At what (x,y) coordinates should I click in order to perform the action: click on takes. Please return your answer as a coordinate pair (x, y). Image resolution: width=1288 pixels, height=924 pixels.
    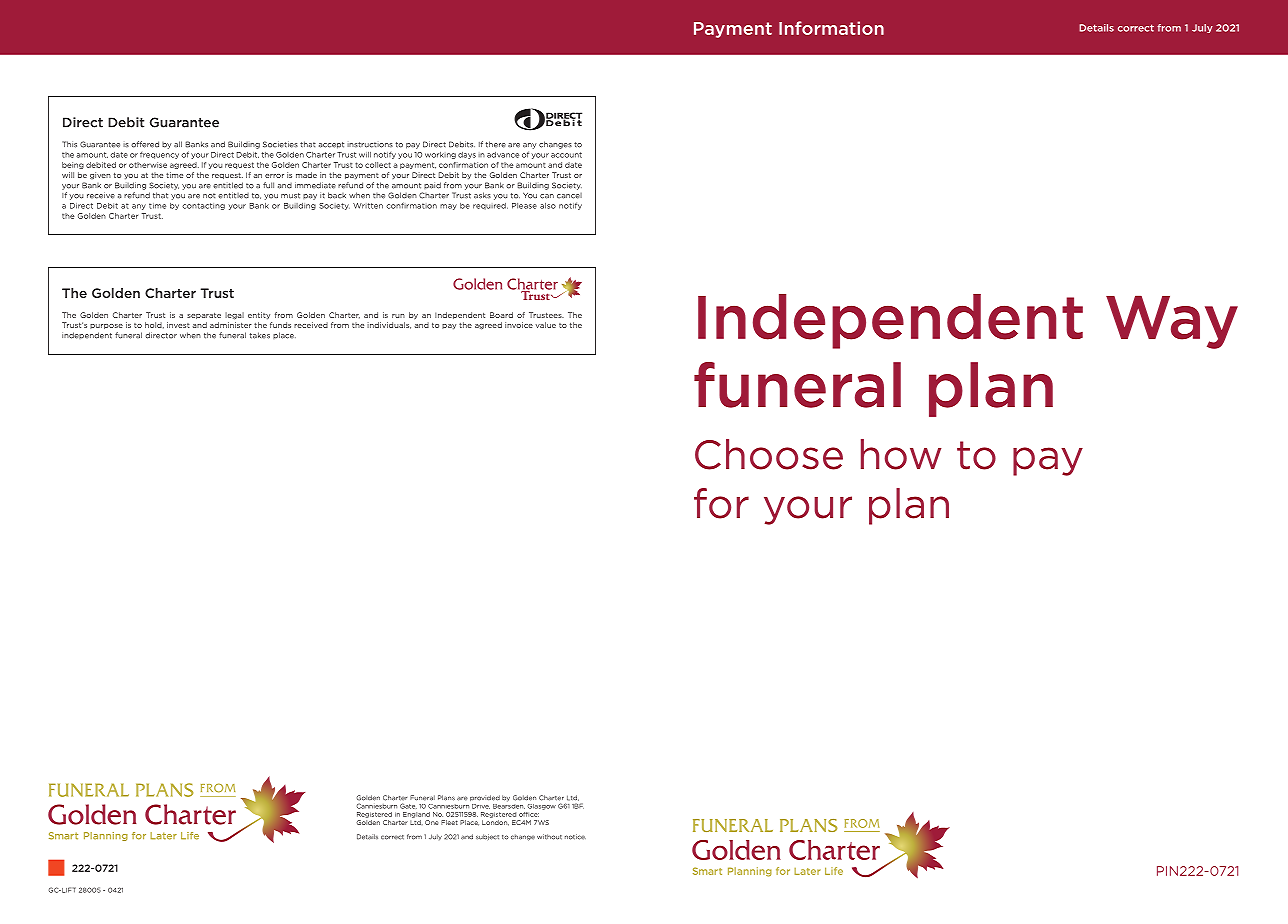
    Looking at the image, I should click on (259, 335).
